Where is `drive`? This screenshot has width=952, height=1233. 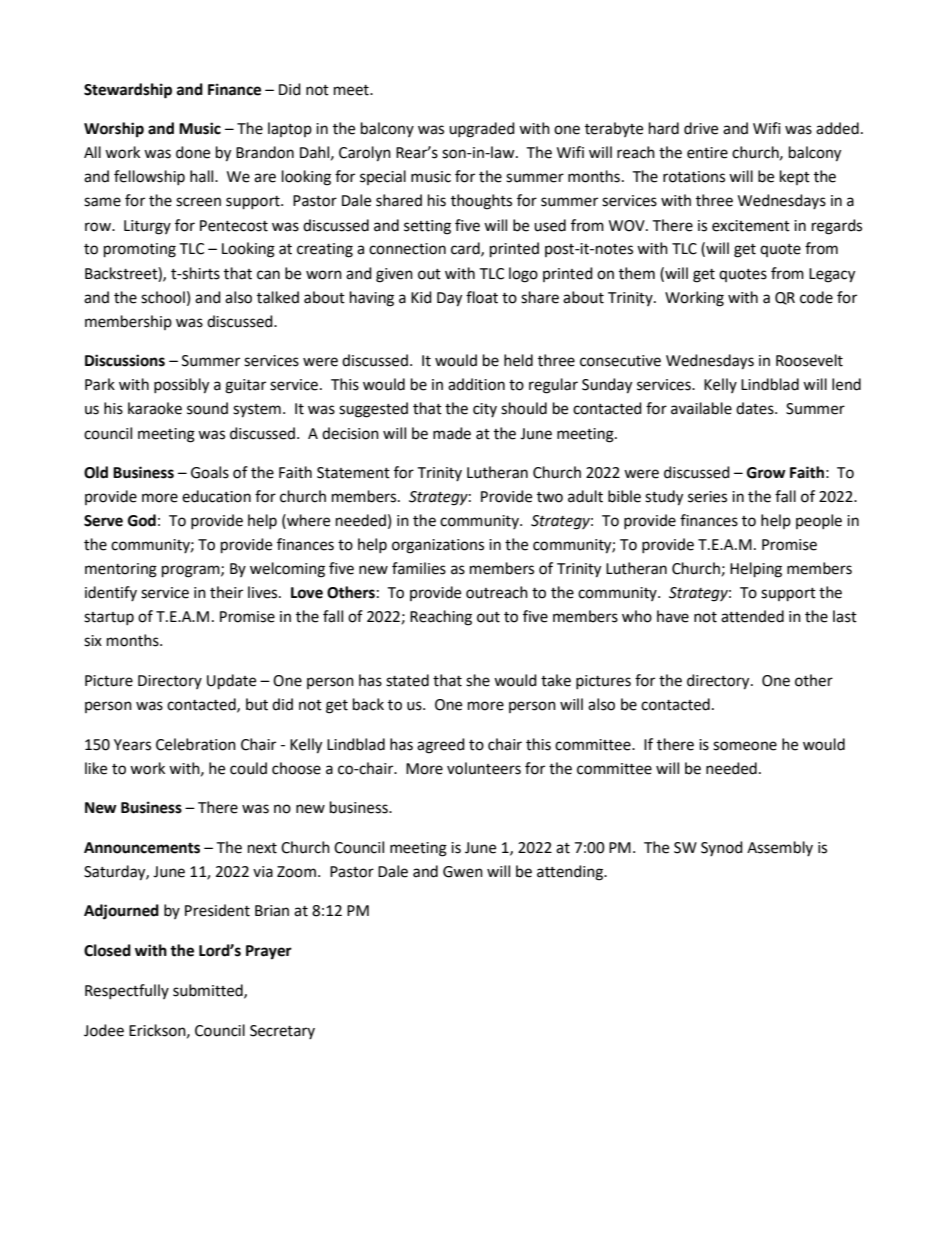
drive is located at coordinates (701, 128).
